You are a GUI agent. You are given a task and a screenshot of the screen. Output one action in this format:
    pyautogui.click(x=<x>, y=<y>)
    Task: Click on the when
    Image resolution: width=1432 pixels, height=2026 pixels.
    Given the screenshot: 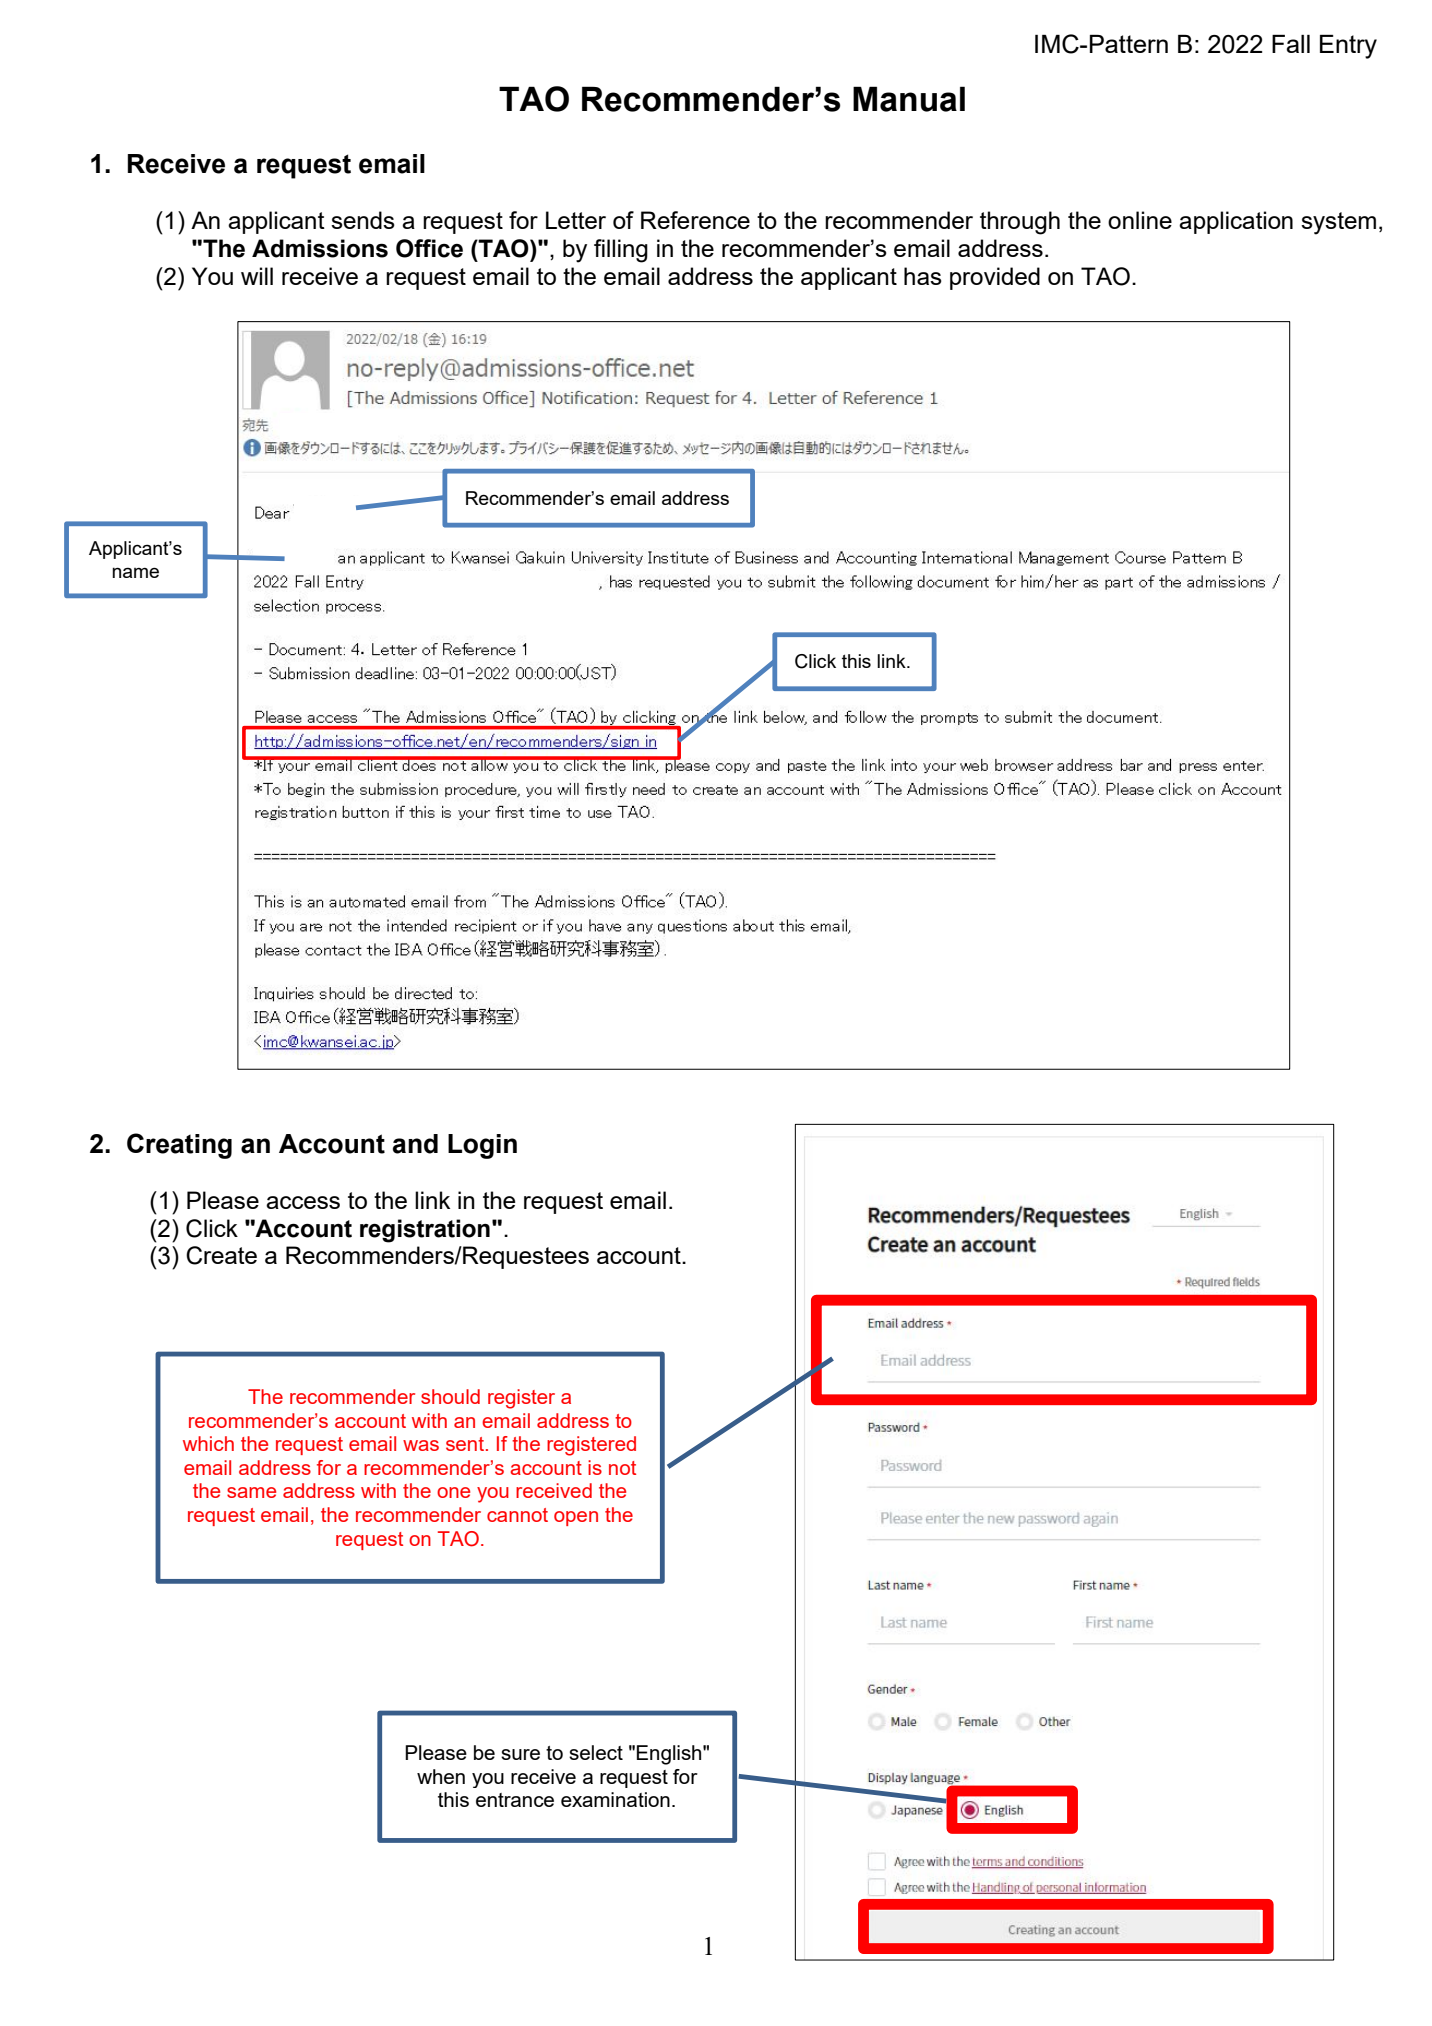 What is the action you would take?
    pyautogui.click(x=441, y=1776)
